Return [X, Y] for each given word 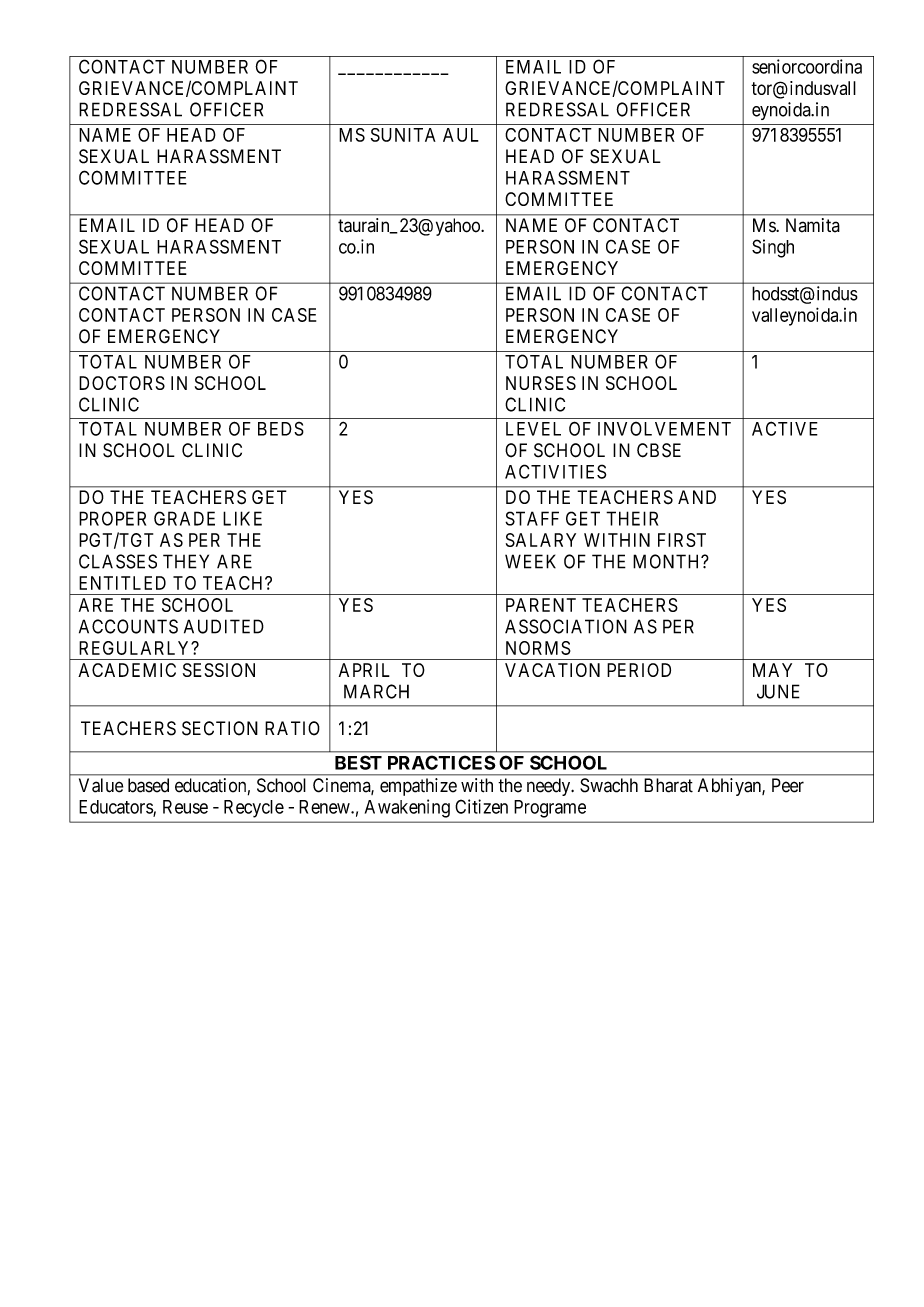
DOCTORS [122, 383]
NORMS [538, 648]
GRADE [184, 518]
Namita [813, 225]
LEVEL [533, 429]
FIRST [682, 540]
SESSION [219, 670]
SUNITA [403, 135]
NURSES [541, 383]
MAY [772, 670]
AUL [461, 135]
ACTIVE [785, 428]
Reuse [185, 807]
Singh [773, 248]
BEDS [281, 429]
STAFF [532, 518]
